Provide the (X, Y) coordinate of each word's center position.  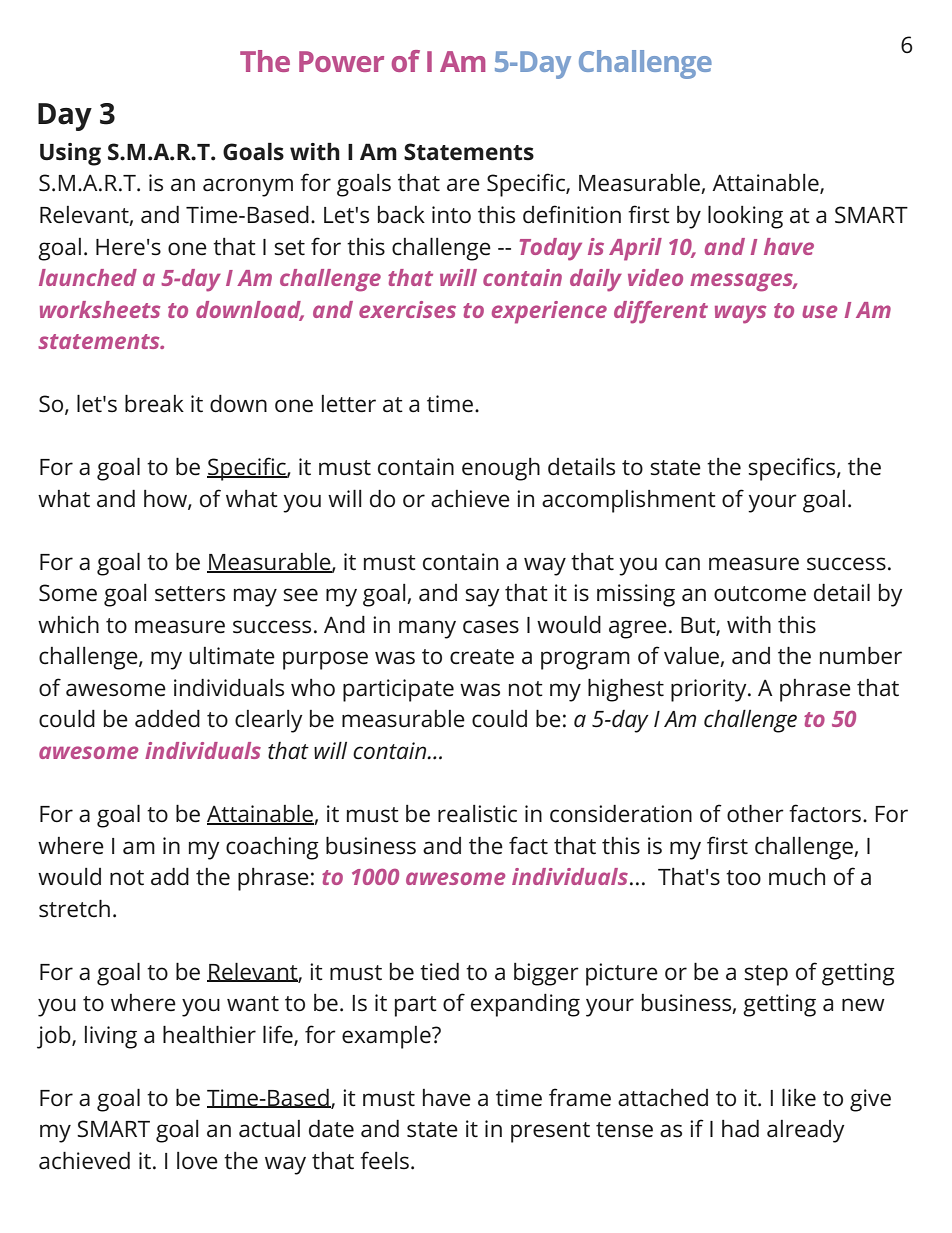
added (167, 719)
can (682, 564)
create (482, 657)
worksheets (100, 309)
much (797, 877)
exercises (407, 309)
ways (740, 314)
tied (439, 972)
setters (190, 594)
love (197, 1161)
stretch (74, 909)
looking (745, 217)
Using (70, 154)
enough (501, 469)
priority (710, 690)
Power (341, 61)
